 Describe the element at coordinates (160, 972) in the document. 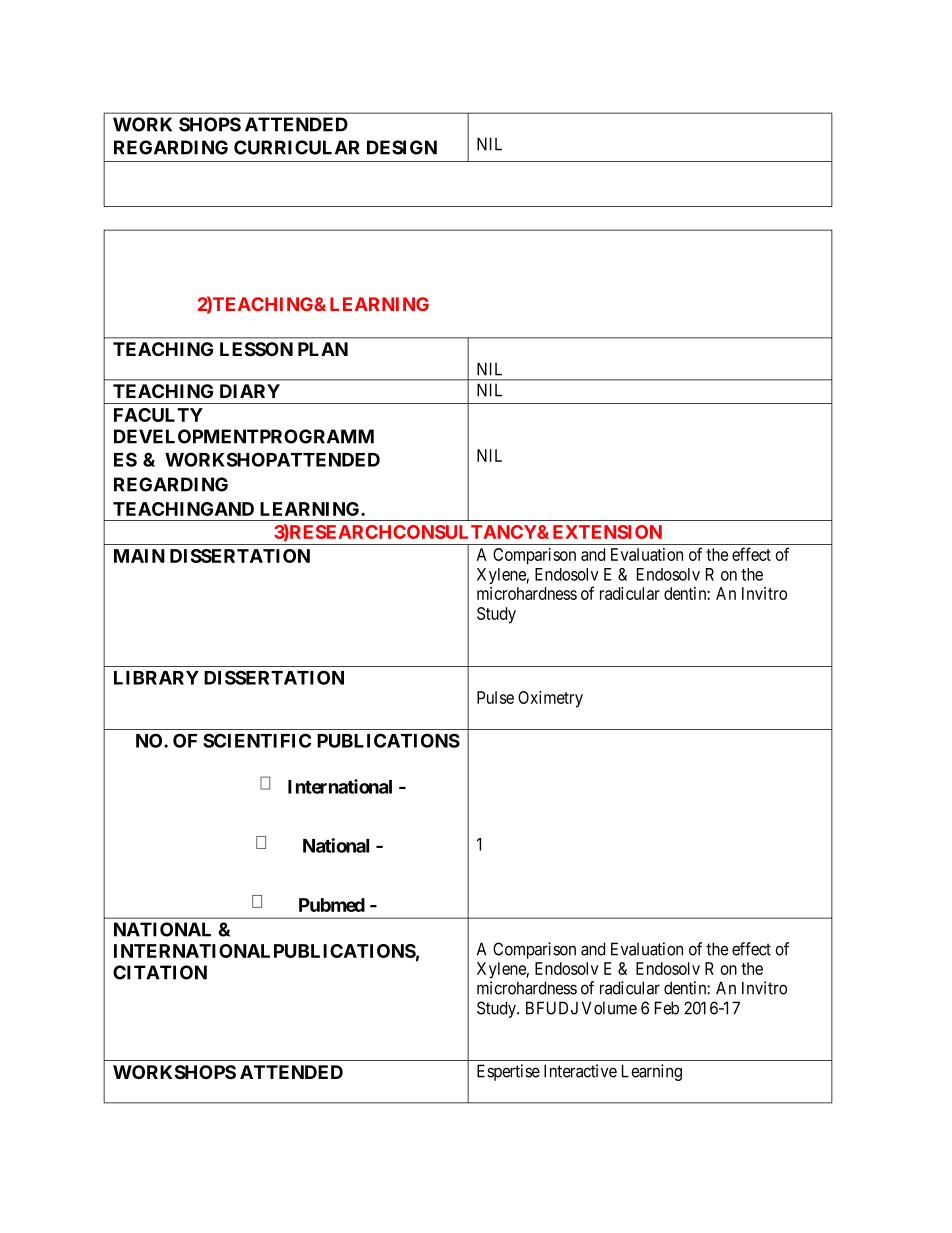

I see `CITATION` at that location.
